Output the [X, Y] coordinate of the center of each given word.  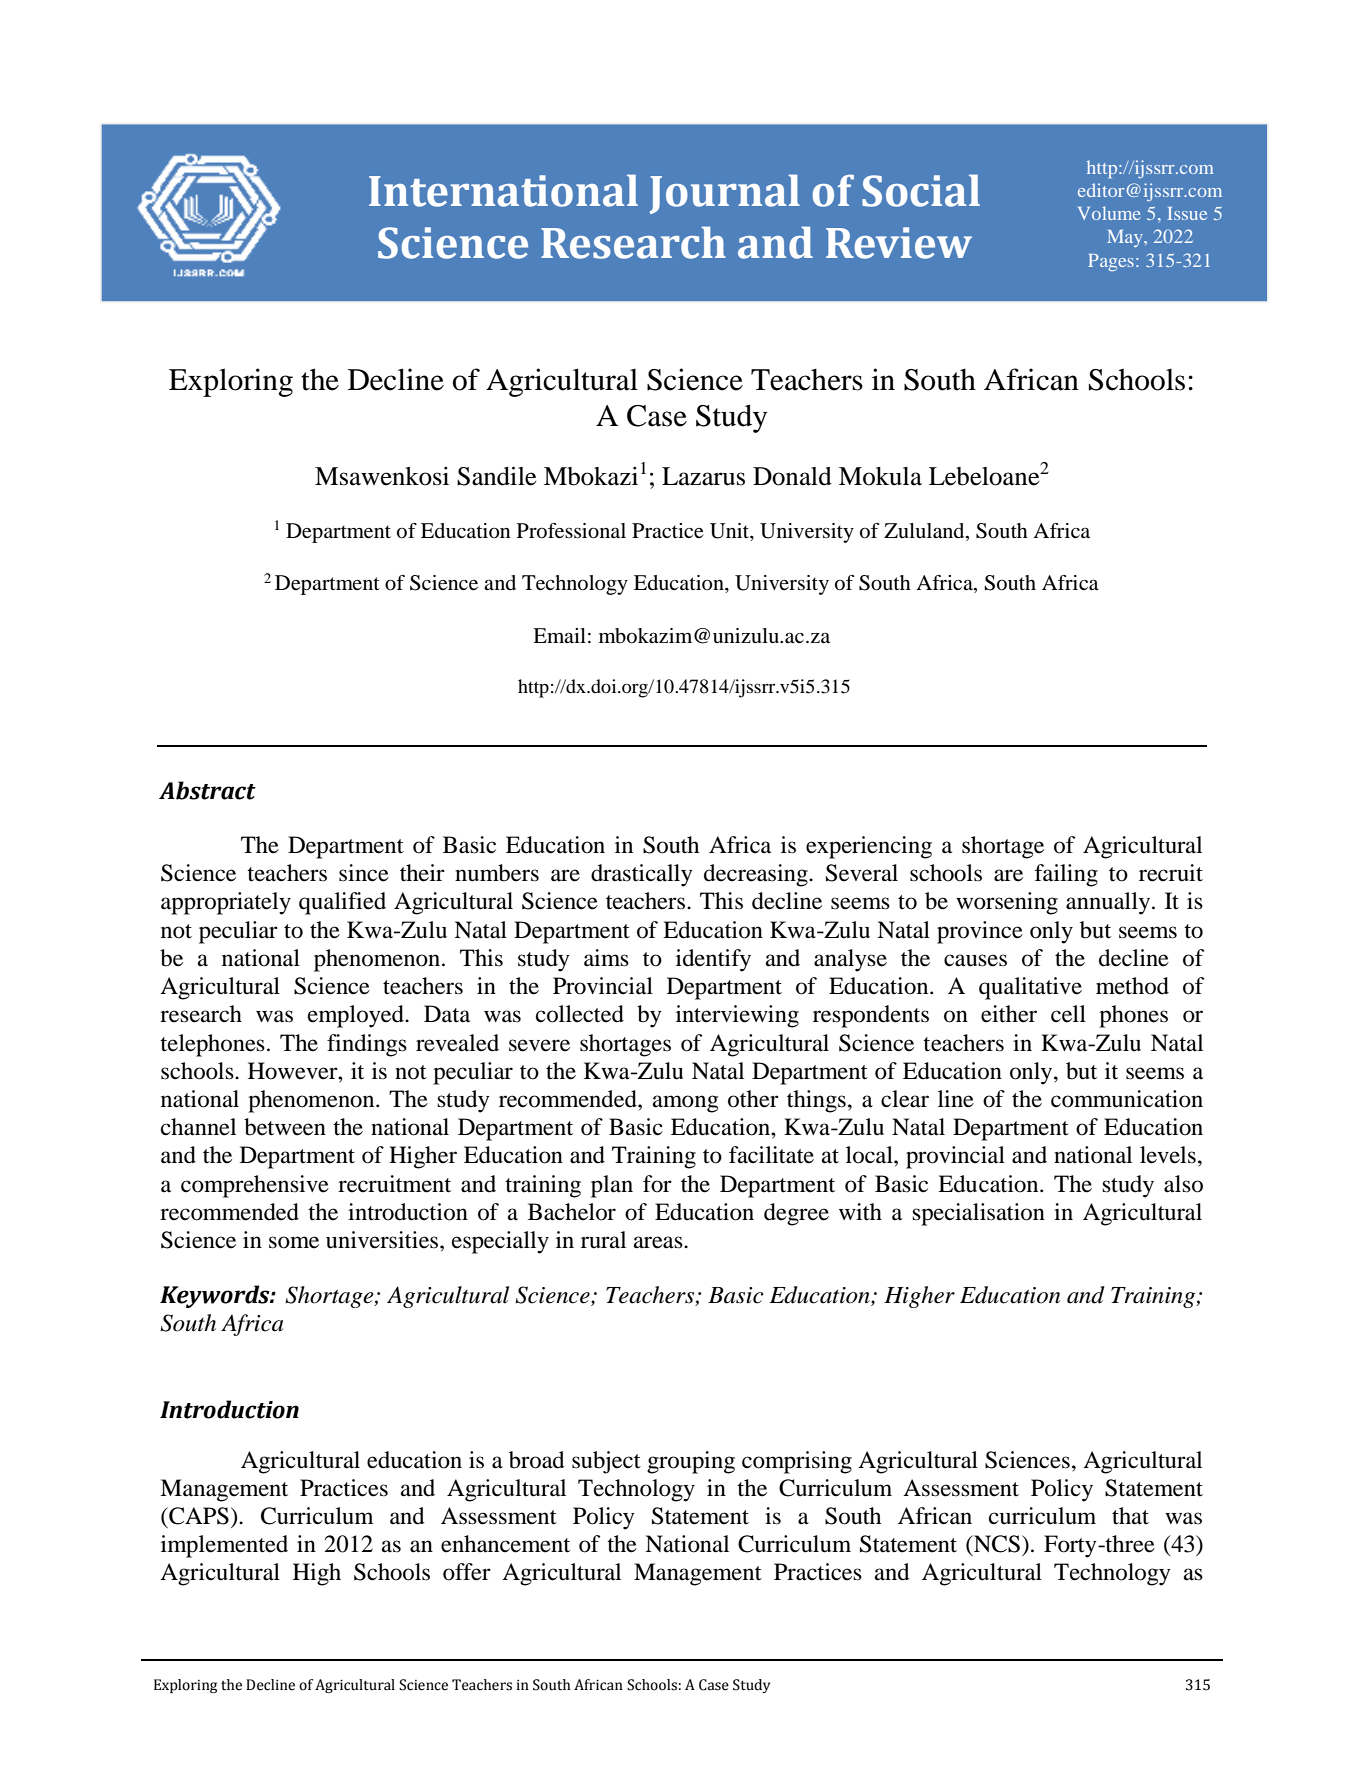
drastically [642, 875]
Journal [725, 194]
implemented [224, 1546]
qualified [342, 903]
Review [899, 243]
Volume [1109, 213]
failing [1066, 875]
